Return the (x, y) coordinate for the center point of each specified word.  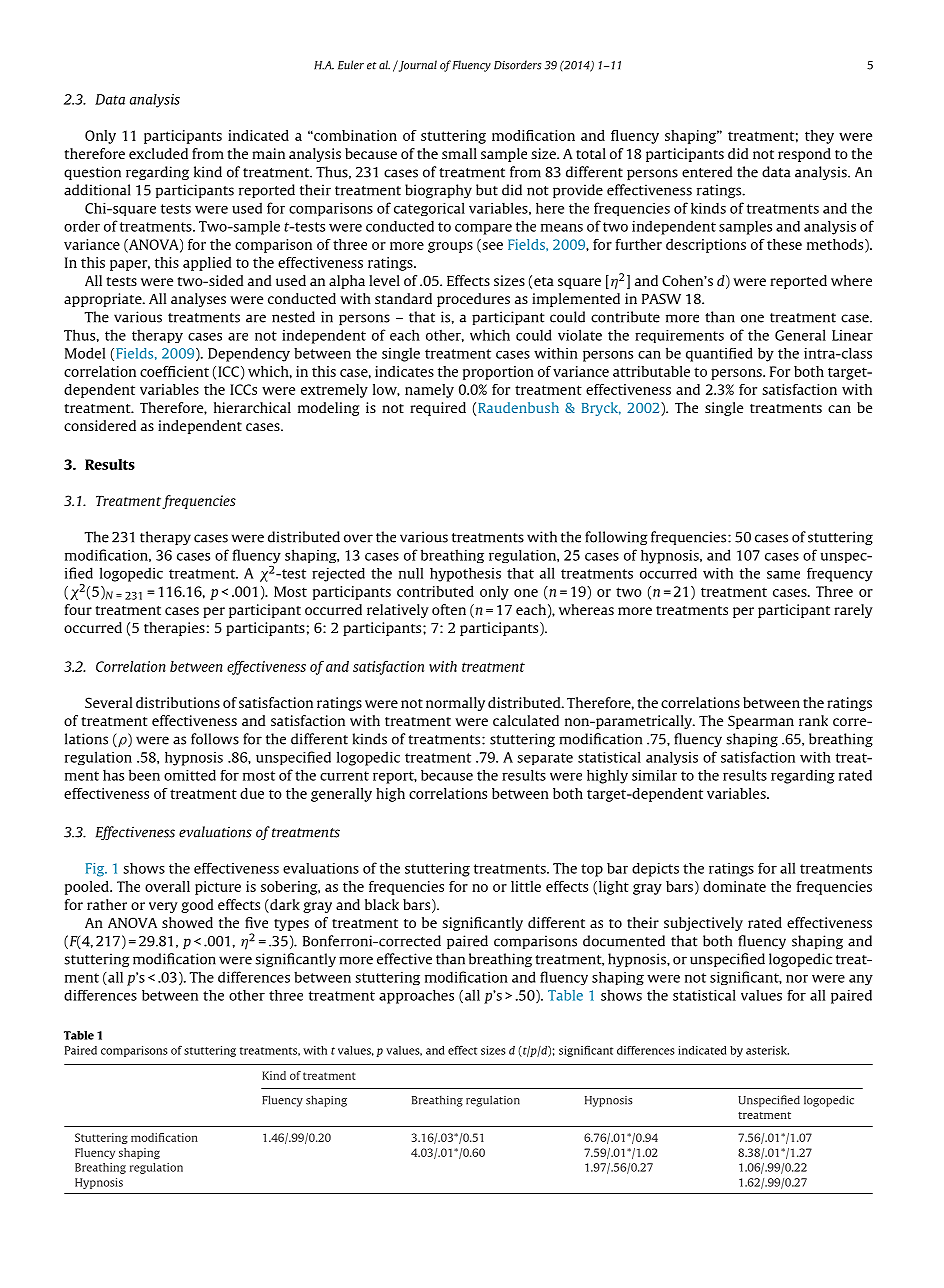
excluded (158, 153)
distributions (178, 702)
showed (187, 922)
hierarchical (252, 407)
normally (455, 704)
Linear (852, 335)
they (819, 137)
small (459, 153)
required (438, 409)
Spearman (761, 722)
